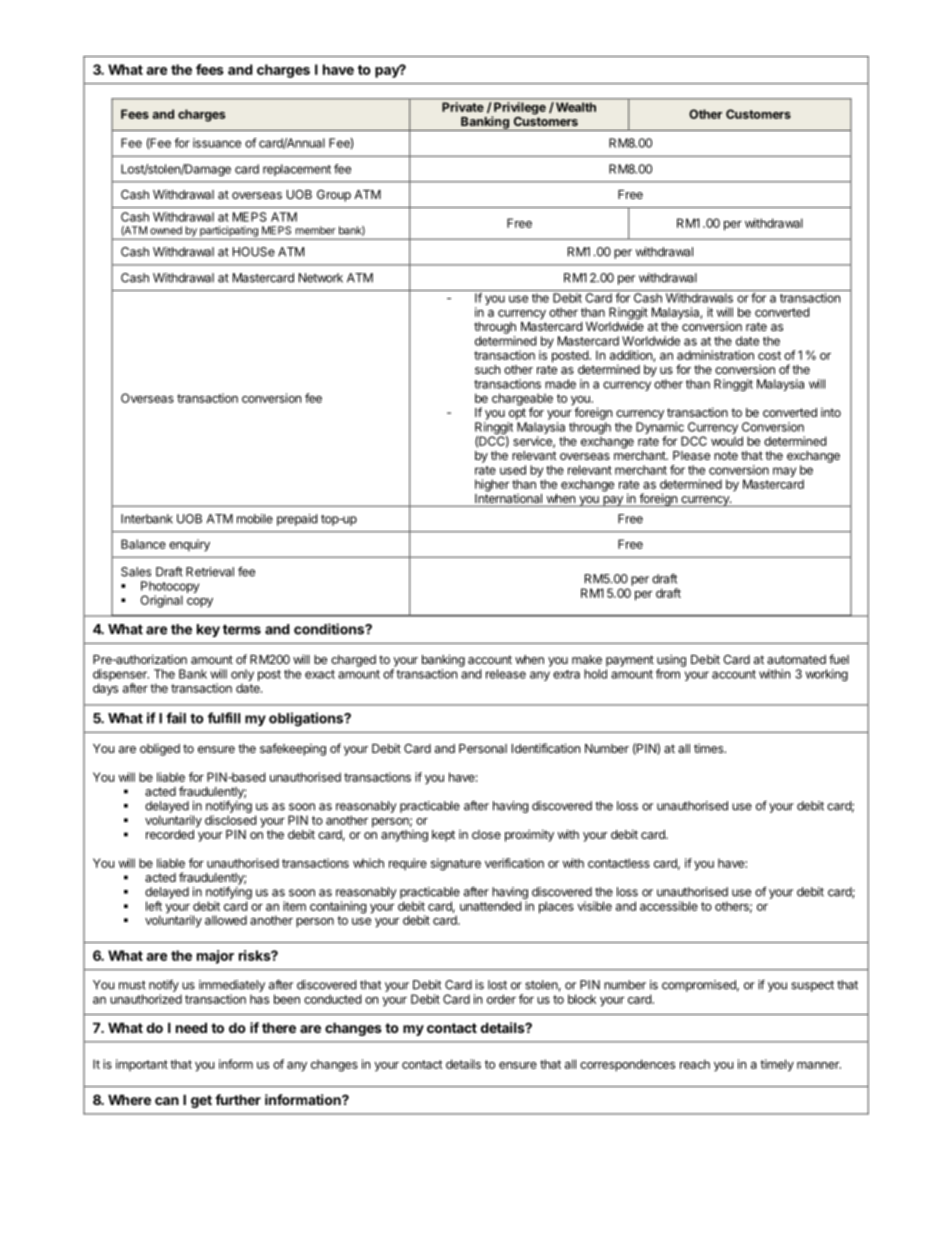 This screenshot has height=1233, width=952. Describe the element at coordinates (463, 107) in the screenshot. I see `Private` at that location.
